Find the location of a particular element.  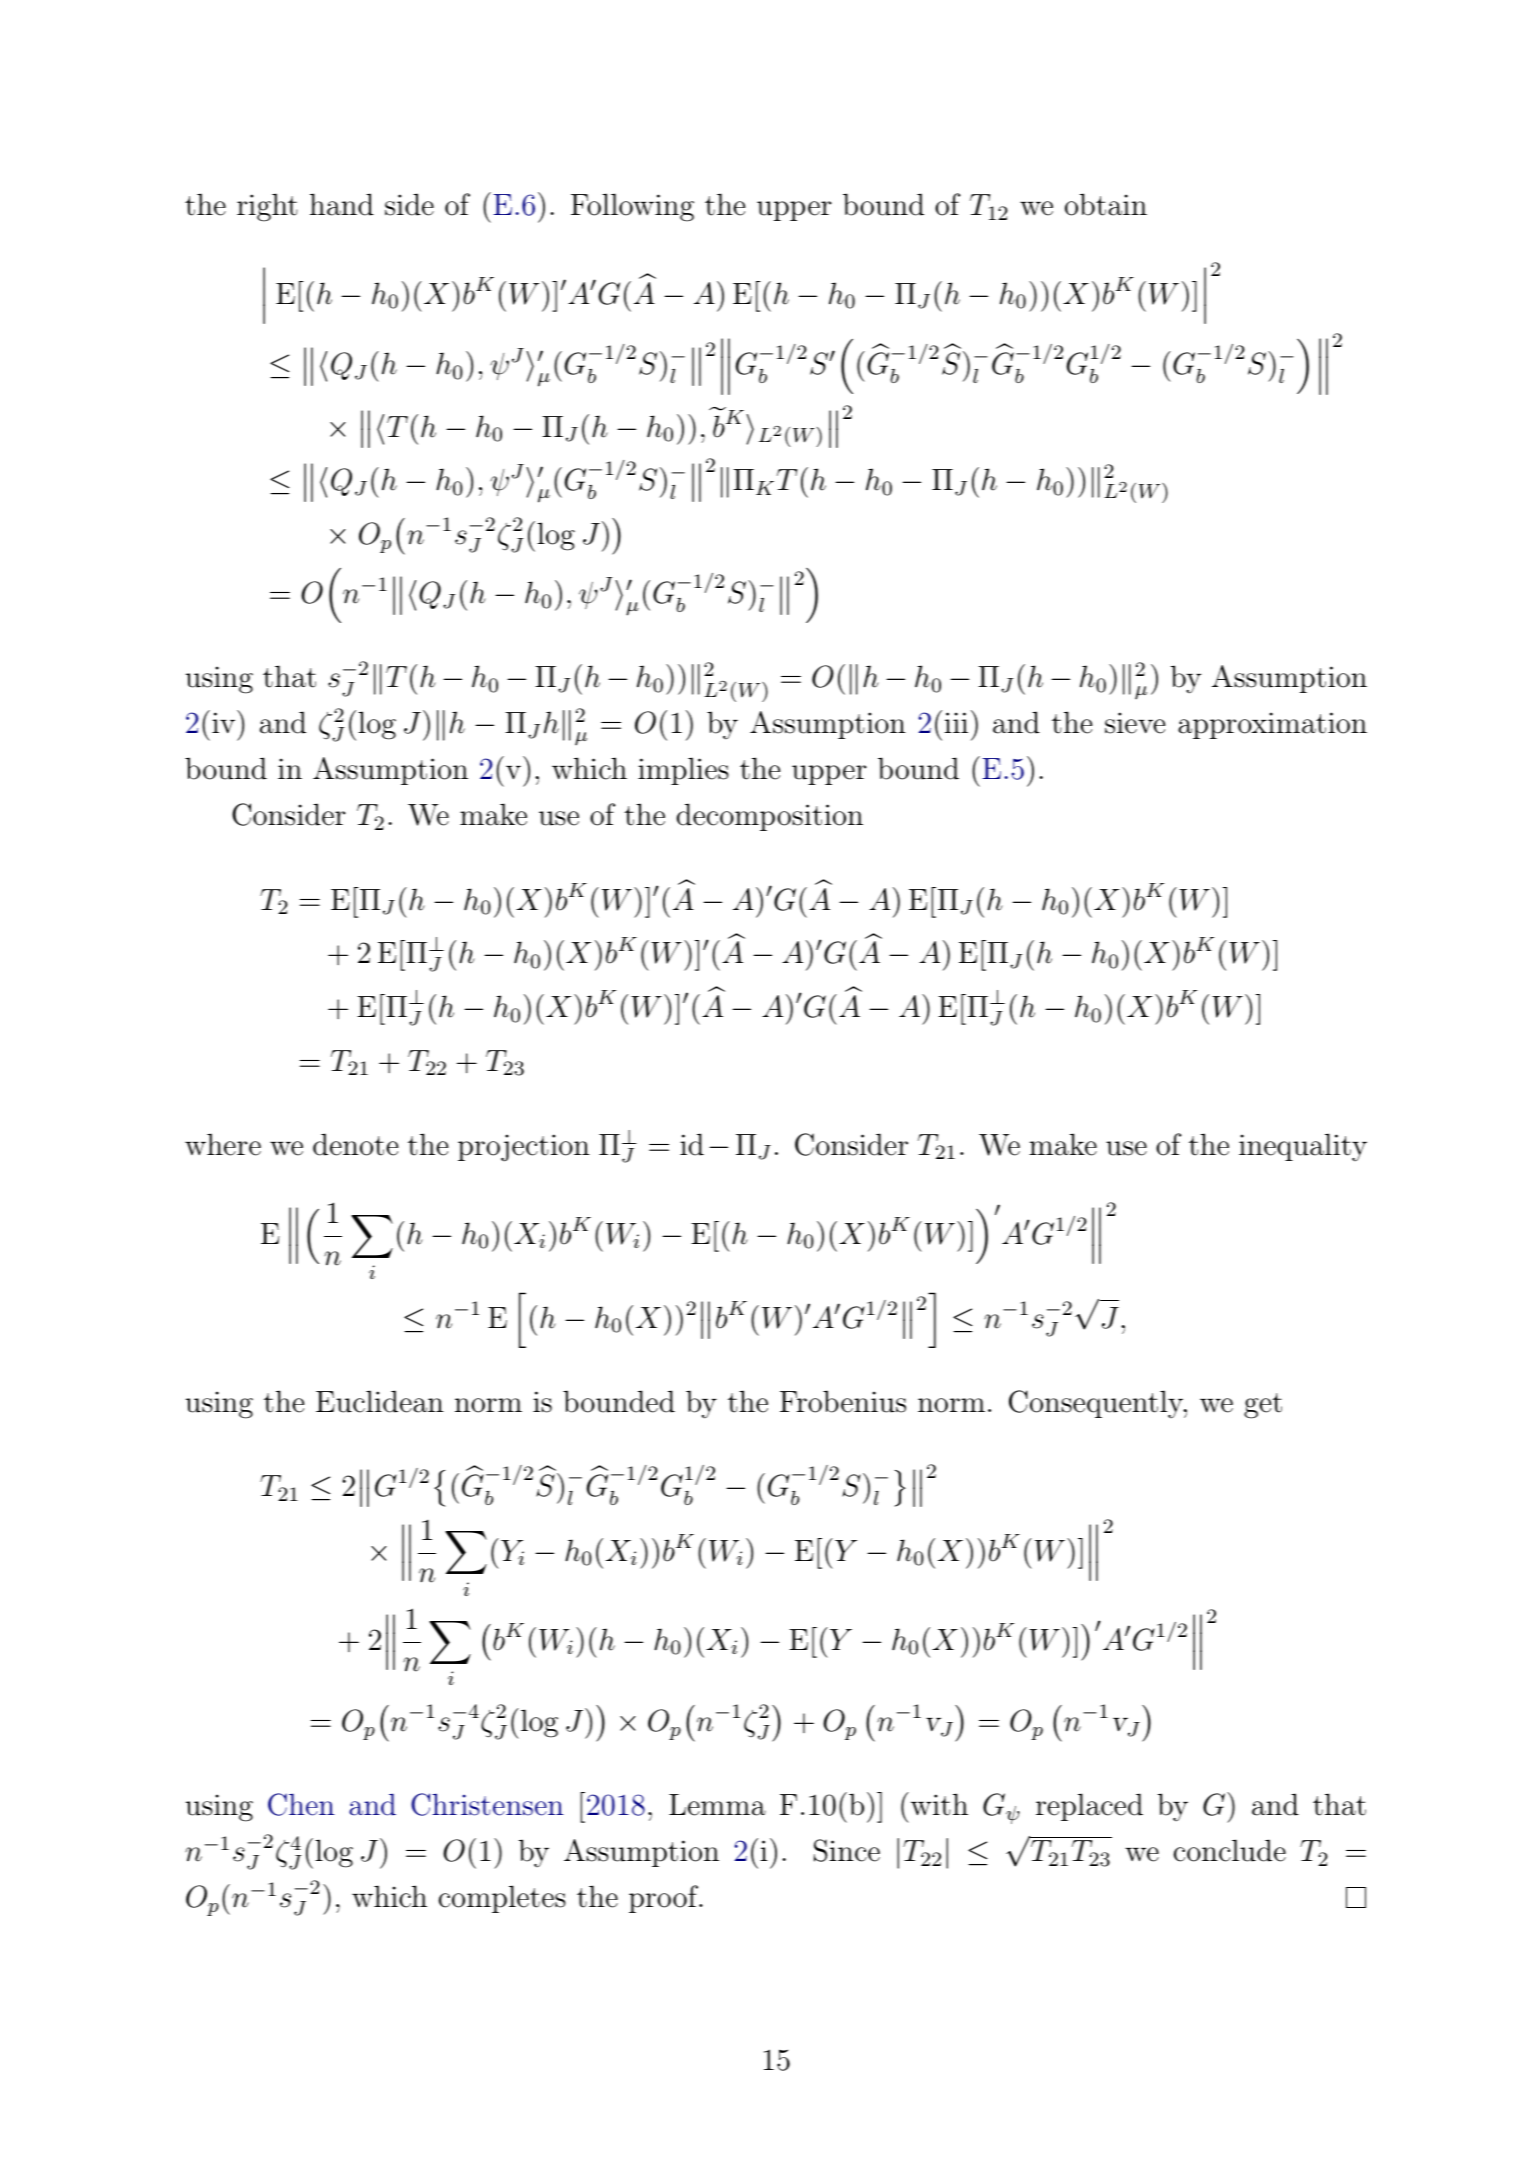

decomposition is located at coordinates (770, 817).
